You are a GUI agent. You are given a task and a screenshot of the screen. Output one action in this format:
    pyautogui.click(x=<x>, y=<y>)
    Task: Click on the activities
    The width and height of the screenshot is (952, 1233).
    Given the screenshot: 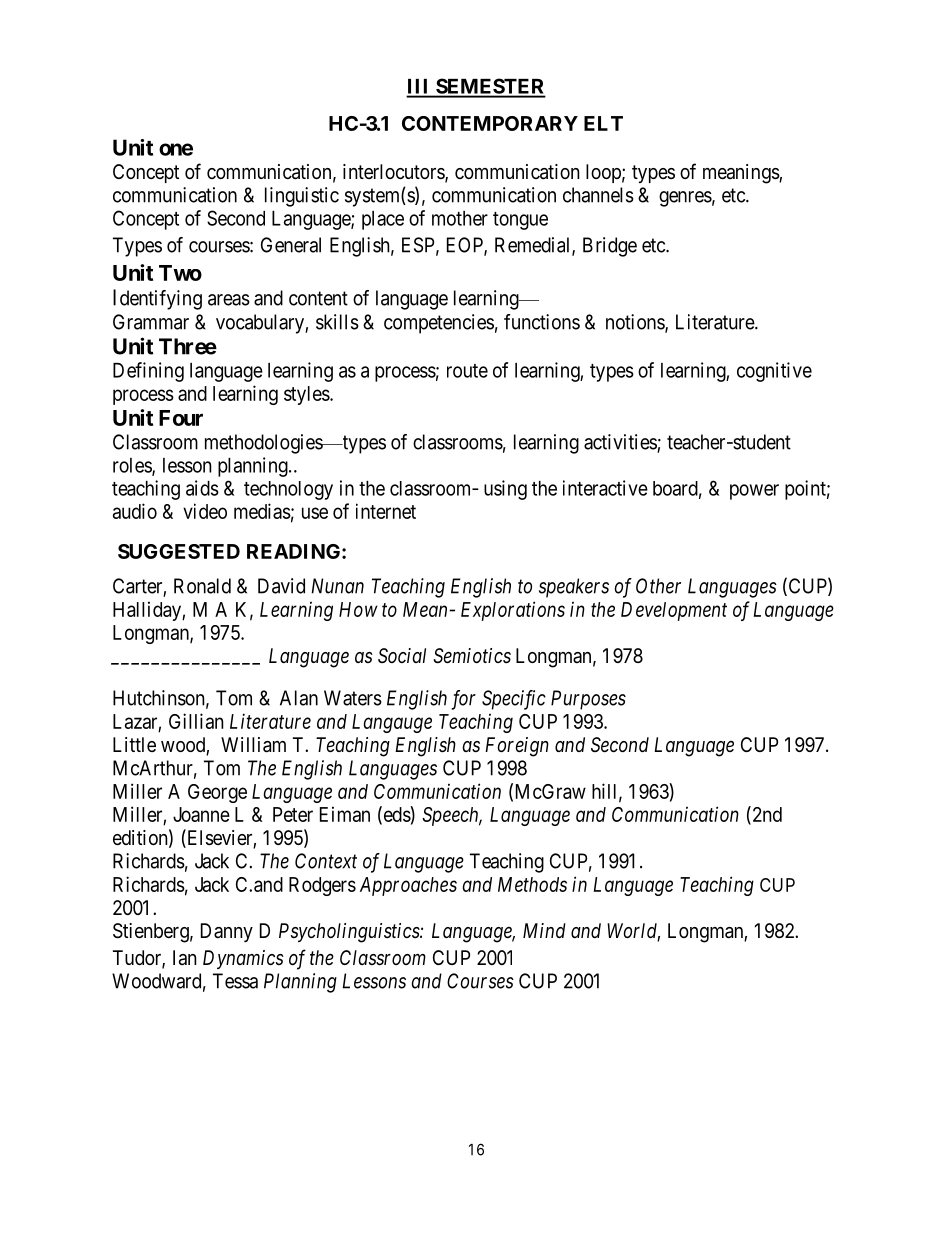 What is the action you would take?
    pyautogui.click(x=621, y=443)
